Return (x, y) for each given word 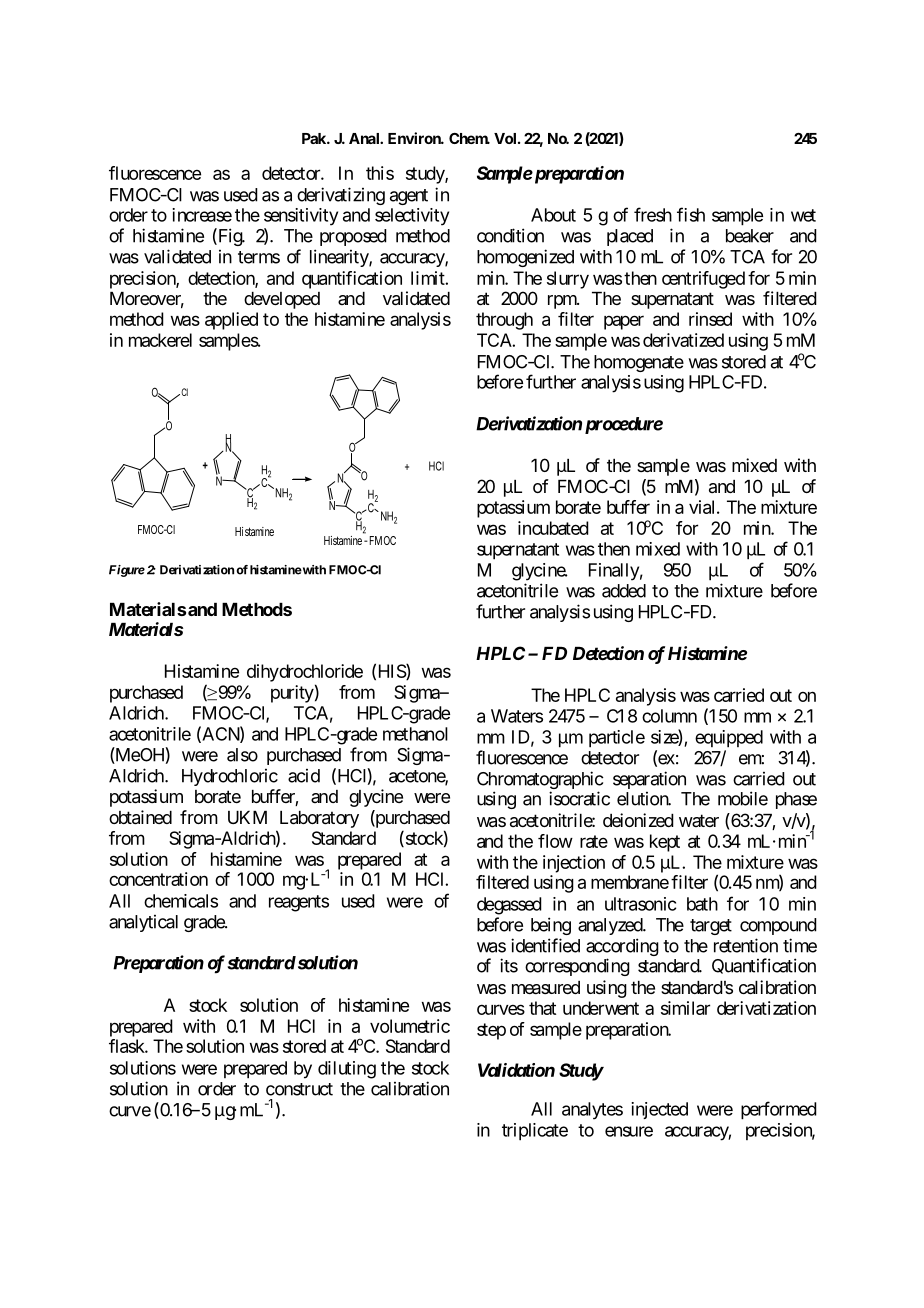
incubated (553, 528)
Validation (516, 1070)
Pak (315, 138)
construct (299, 1089)
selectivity (412, 217)
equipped (729, 739)
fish (691, 214)
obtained (140, 817)
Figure (127, 571)
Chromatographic (540, 781)
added (624, 591)
